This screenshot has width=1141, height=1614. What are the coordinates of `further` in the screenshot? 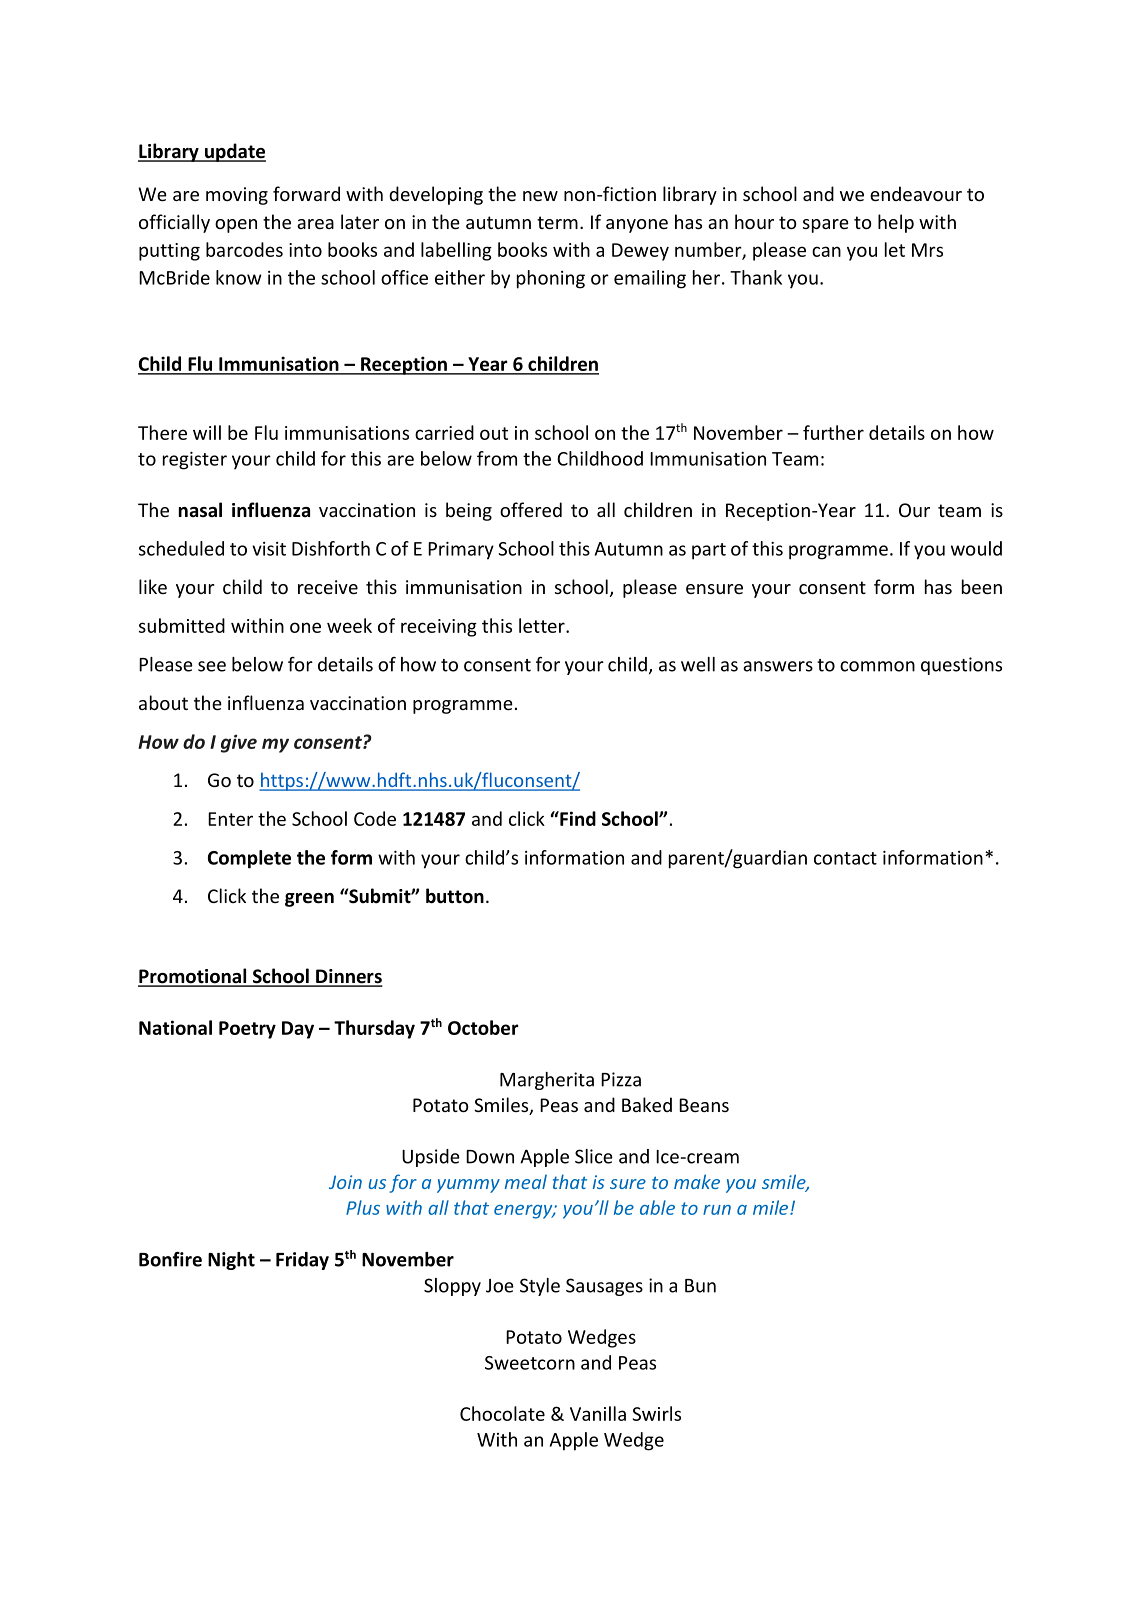 It's located at (833, 432).
